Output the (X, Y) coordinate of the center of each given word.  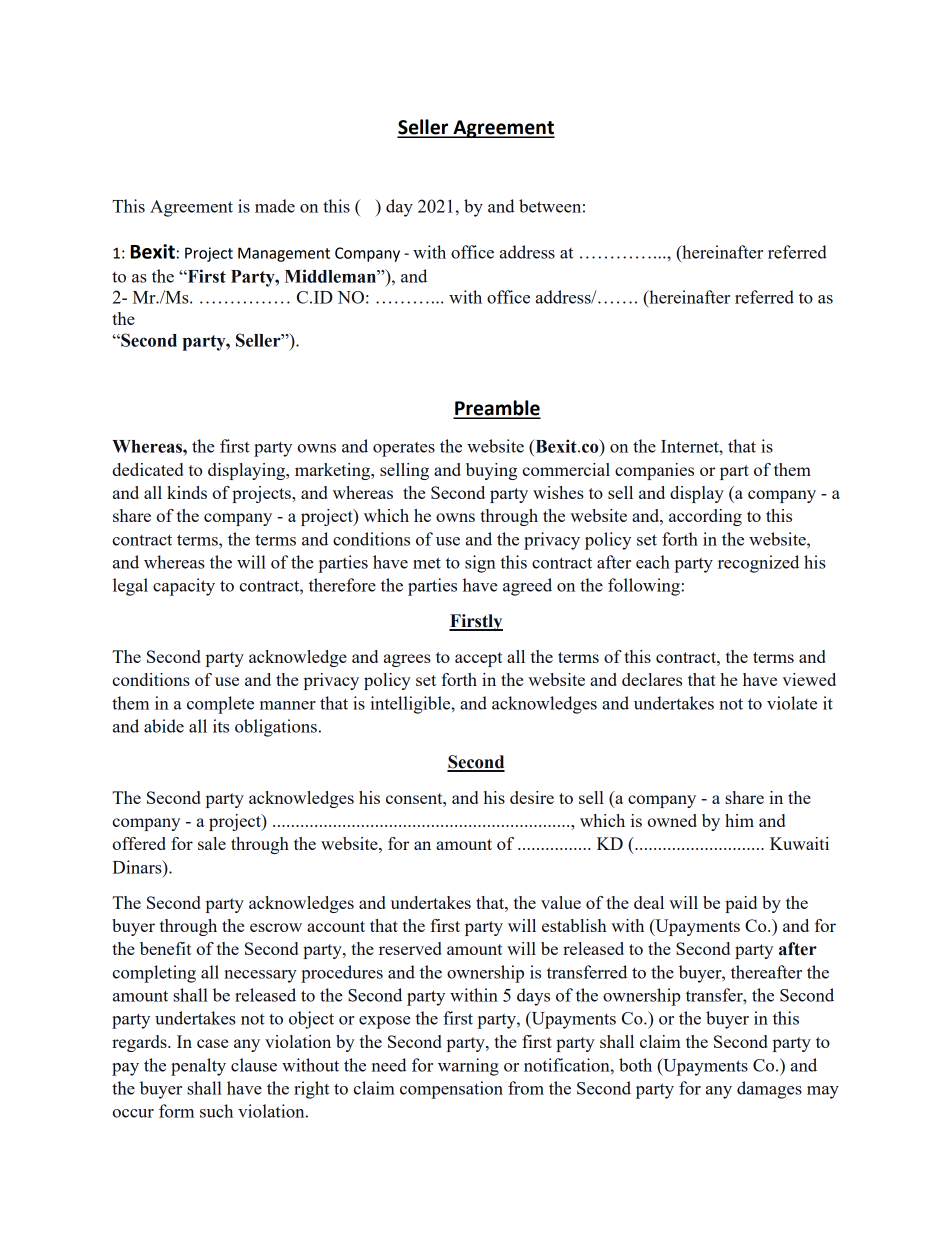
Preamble (497, 409)
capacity (184, 587)
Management (284, 254)
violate (792, 703)
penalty (198, 1067)
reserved (410, 948)
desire (532, 797)
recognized (758, 564)
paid (741, 904)
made (275, 206)
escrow (276, 927)
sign (480, 564)
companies (654, 471)
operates (404, 449)
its (221, 726)
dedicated (147, 469)
